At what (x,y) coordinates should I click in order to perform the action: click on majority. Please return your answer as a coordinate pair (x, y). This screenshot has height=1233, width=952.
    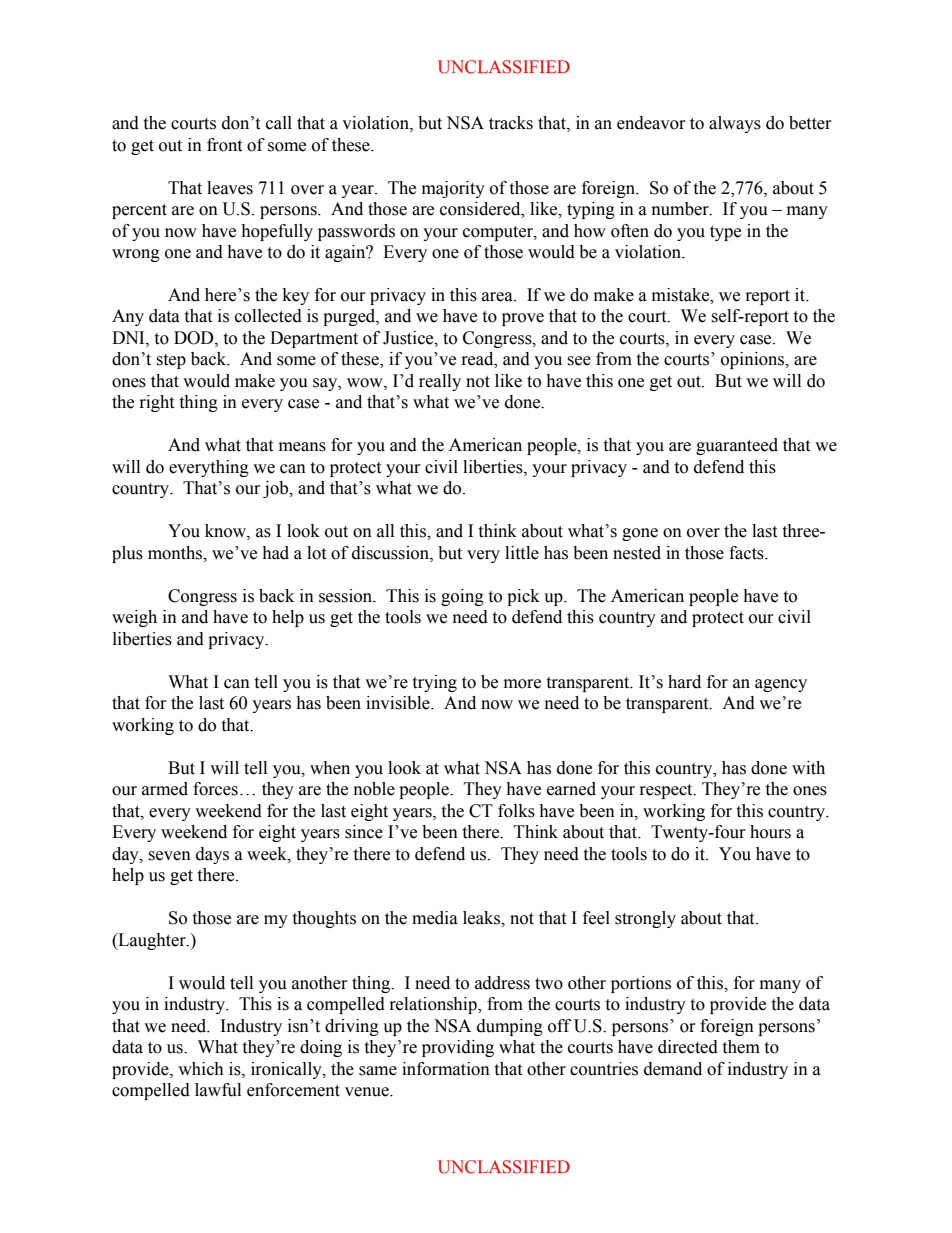
    Looking at the image, I should click on (453, 189).
